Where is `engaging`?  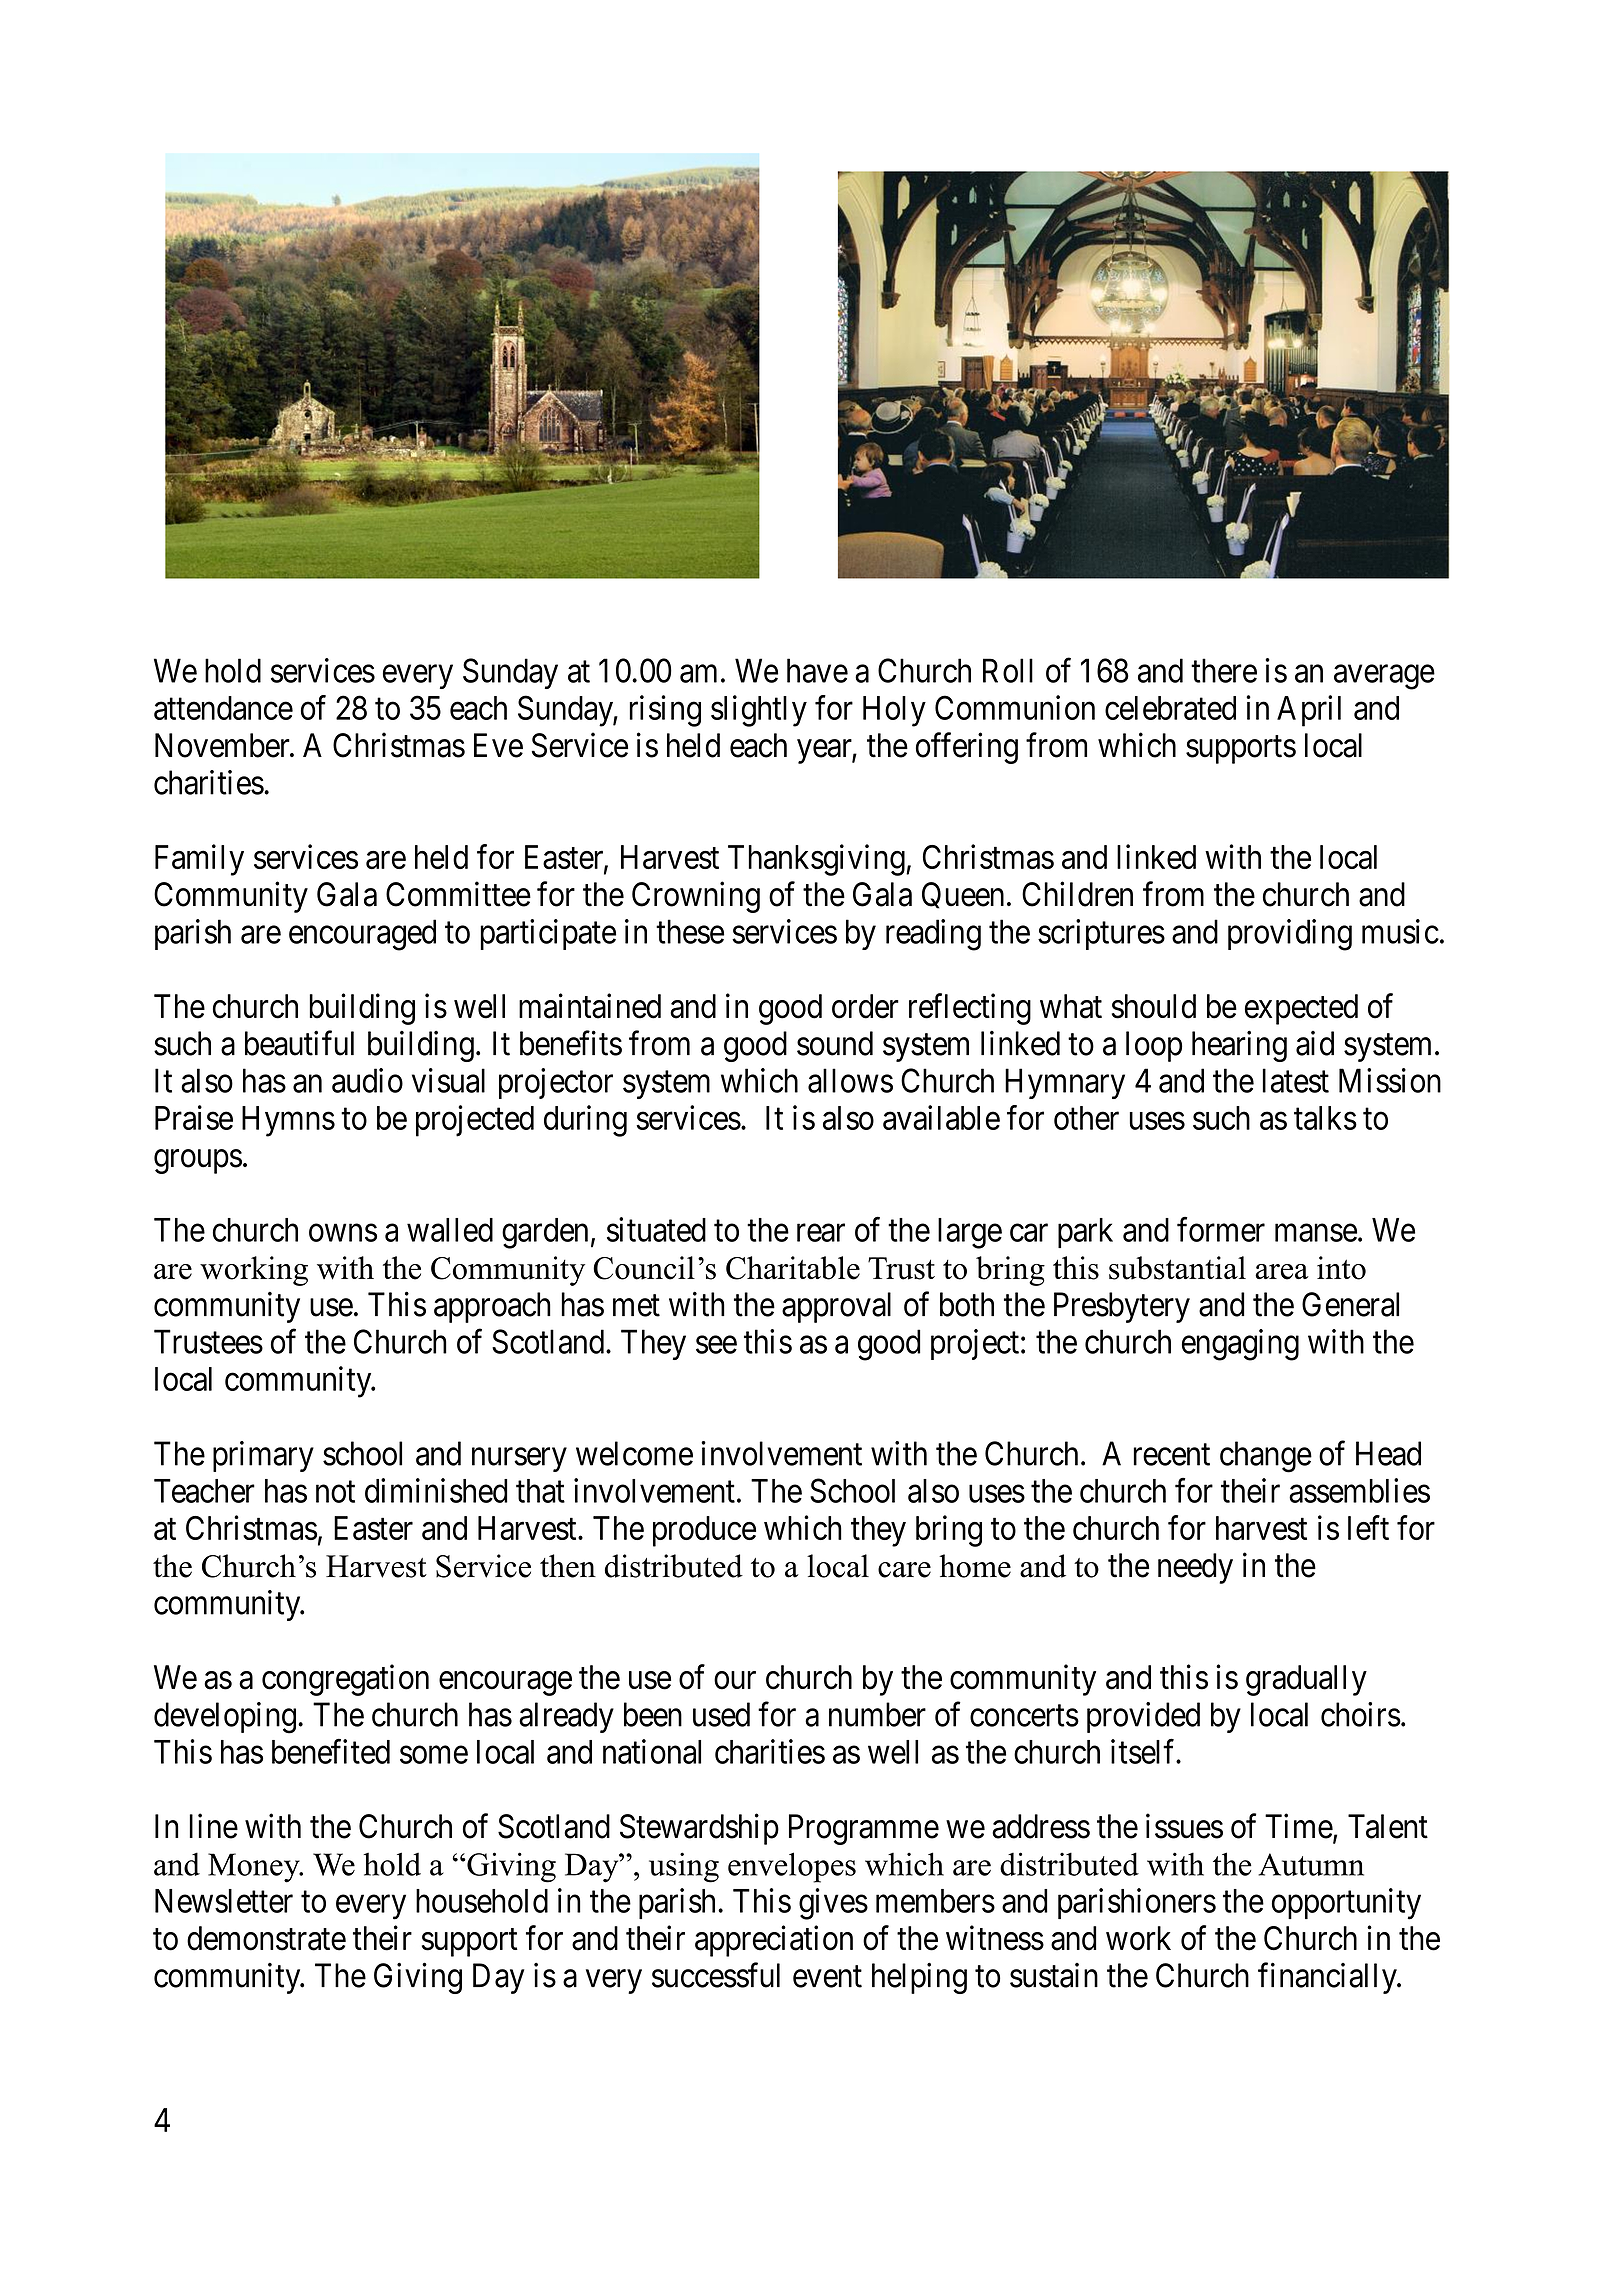
engaging is located at coordinates (1240, 1345).
